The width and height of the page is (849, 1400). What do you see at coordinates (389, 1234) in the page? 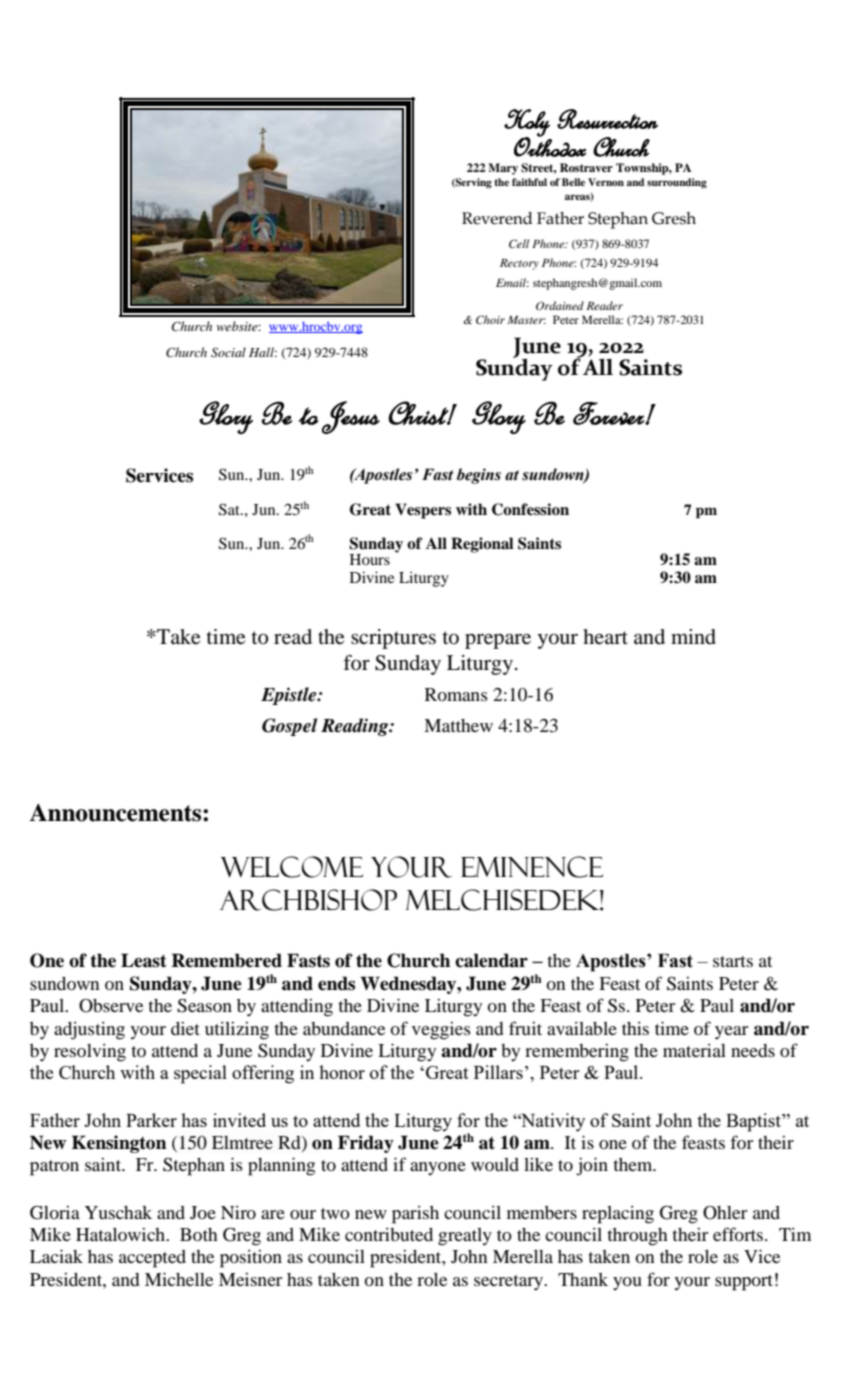
I see `contributed` at bounding box center [389, 1234].
